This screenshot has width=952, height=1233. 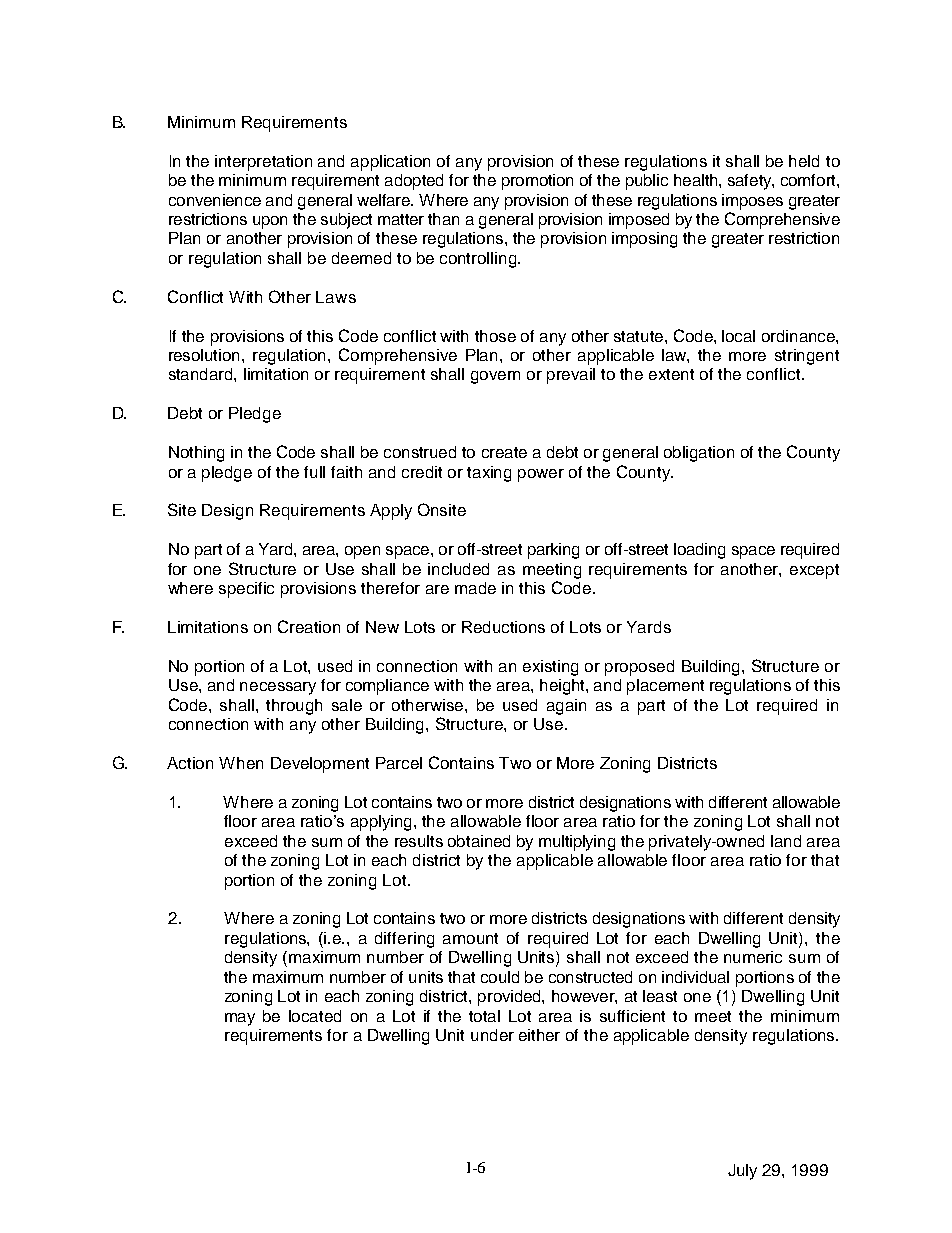 I want to click on obligation, so click(x=699, y=454).
